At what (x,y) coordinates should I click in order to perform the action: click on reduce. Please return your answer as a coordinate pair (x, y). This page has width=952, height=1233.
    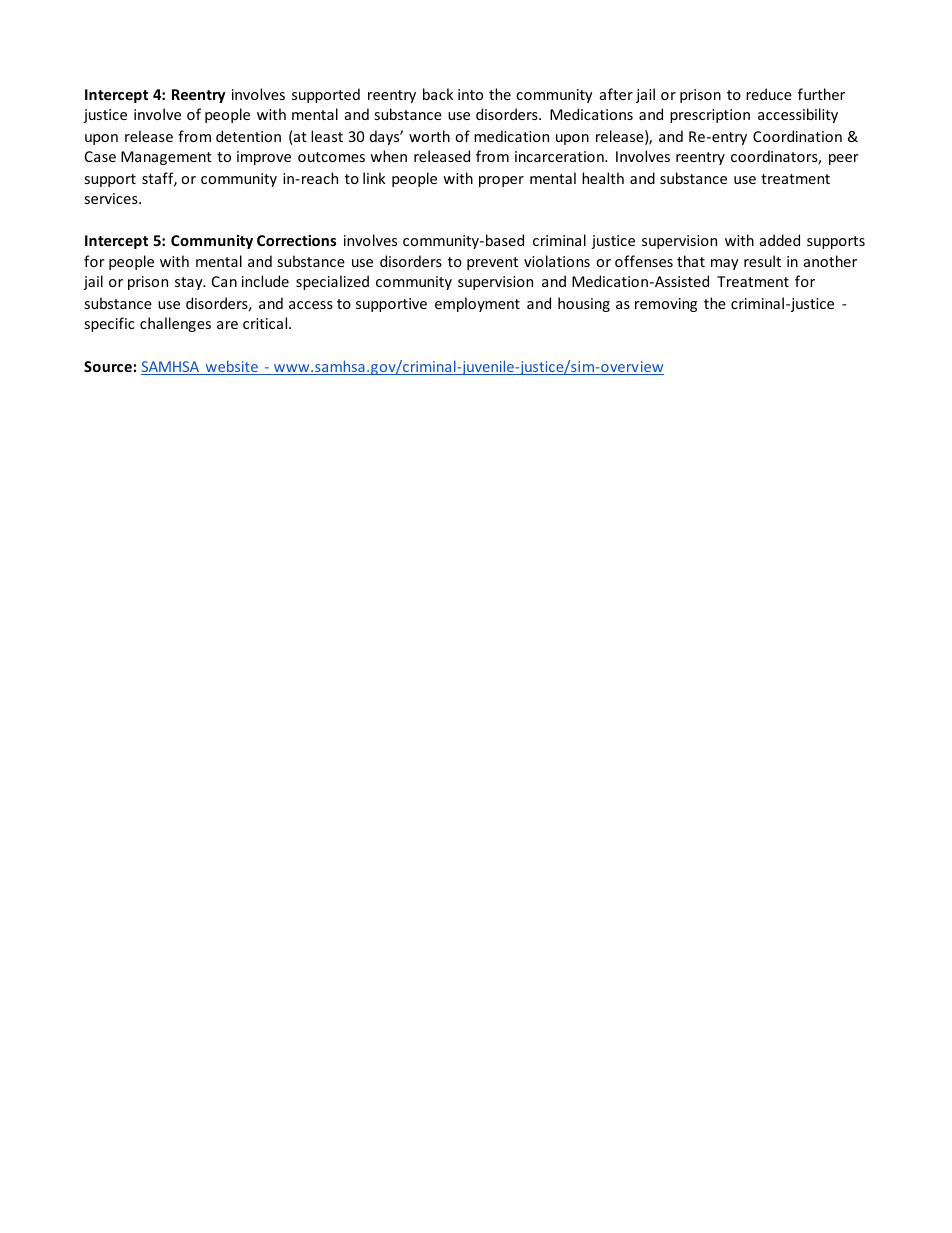
    Looking at the image, I should click on (769, 94).
